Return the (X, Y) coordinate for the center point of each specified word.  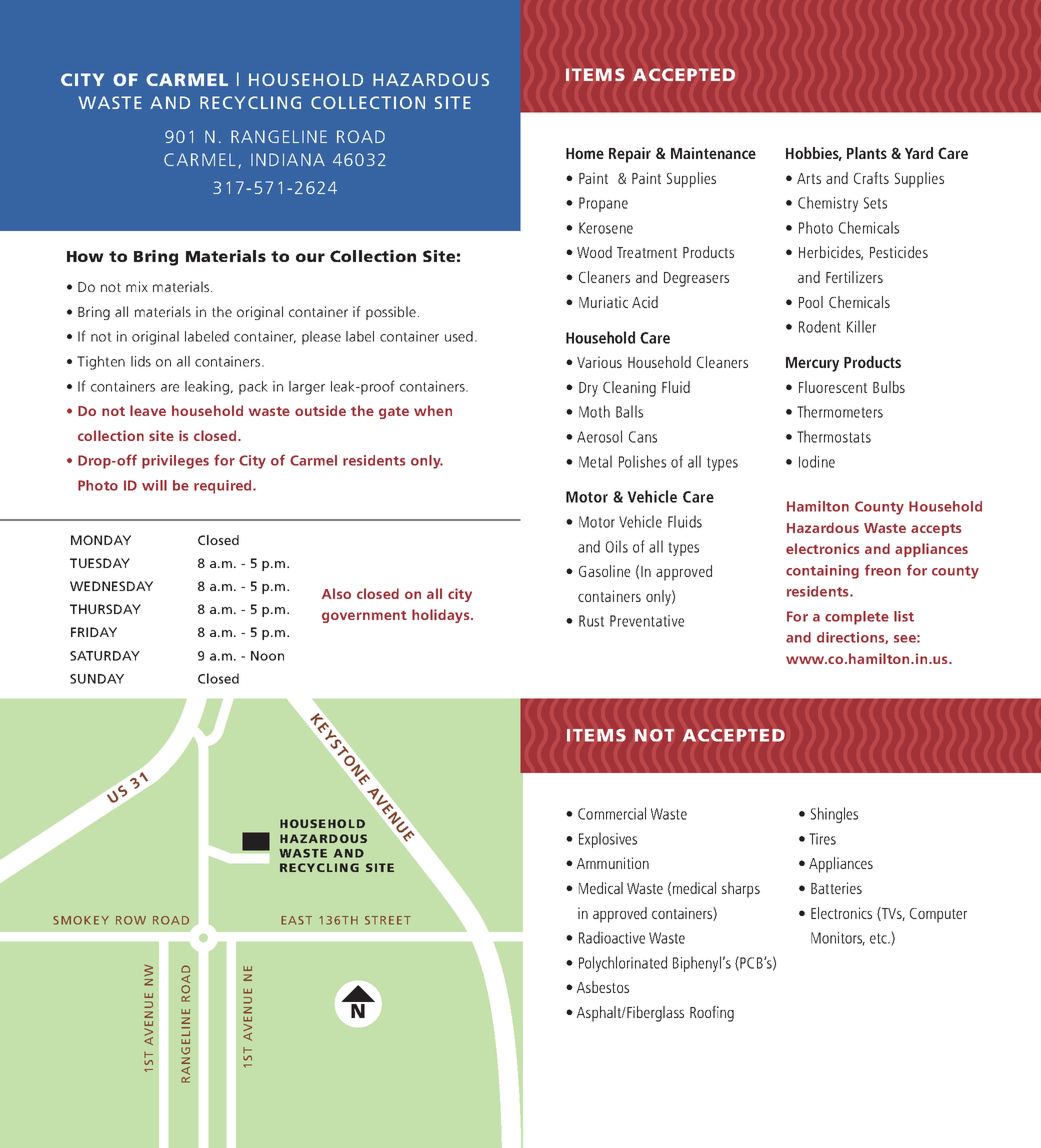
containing (822, 572)
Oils (617, 546)
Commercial (612, 813)
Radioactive (612, 937)
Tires (822, 839)
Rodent (820, 326)
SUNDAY (97, 679)
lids (141, 361)
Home (585, 153)
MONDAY (101, 540)
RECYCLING (250, 102)
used (459, 336)
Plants (867, 153)
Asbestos (603, 987)
